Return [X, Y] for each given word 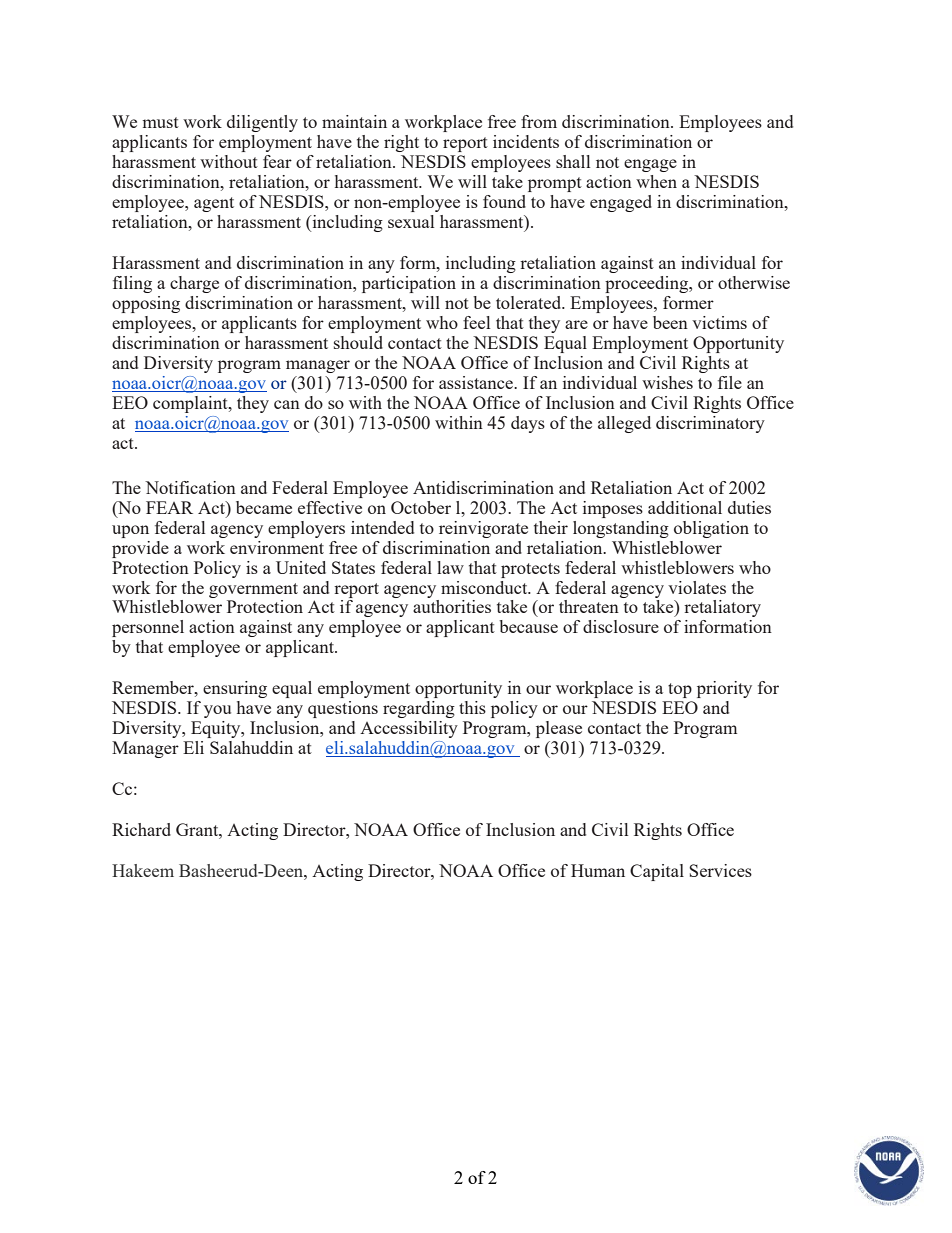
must [160, 122]
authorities [452, 606]
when [656, 181]
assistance [477, 382]
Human [598, 870]
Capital [657, 872]
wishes [667, 382]
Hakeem [143, 870]
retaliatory [722, 608]
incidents [526, 141]
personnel [148, 628]
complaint [191, 404]
